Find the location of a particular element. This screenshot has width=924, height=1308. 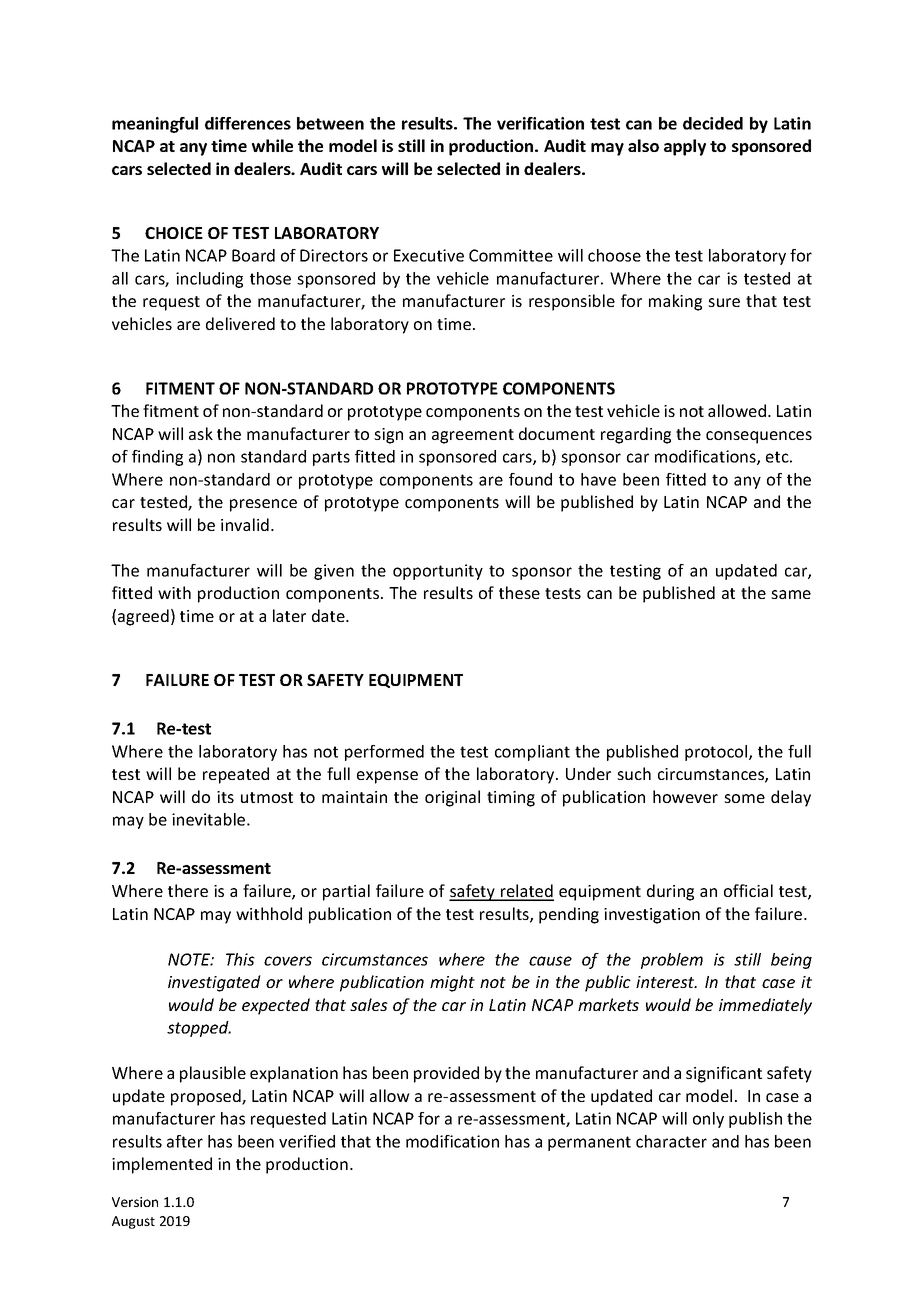

protocol is located at coordinates (717, 753).
